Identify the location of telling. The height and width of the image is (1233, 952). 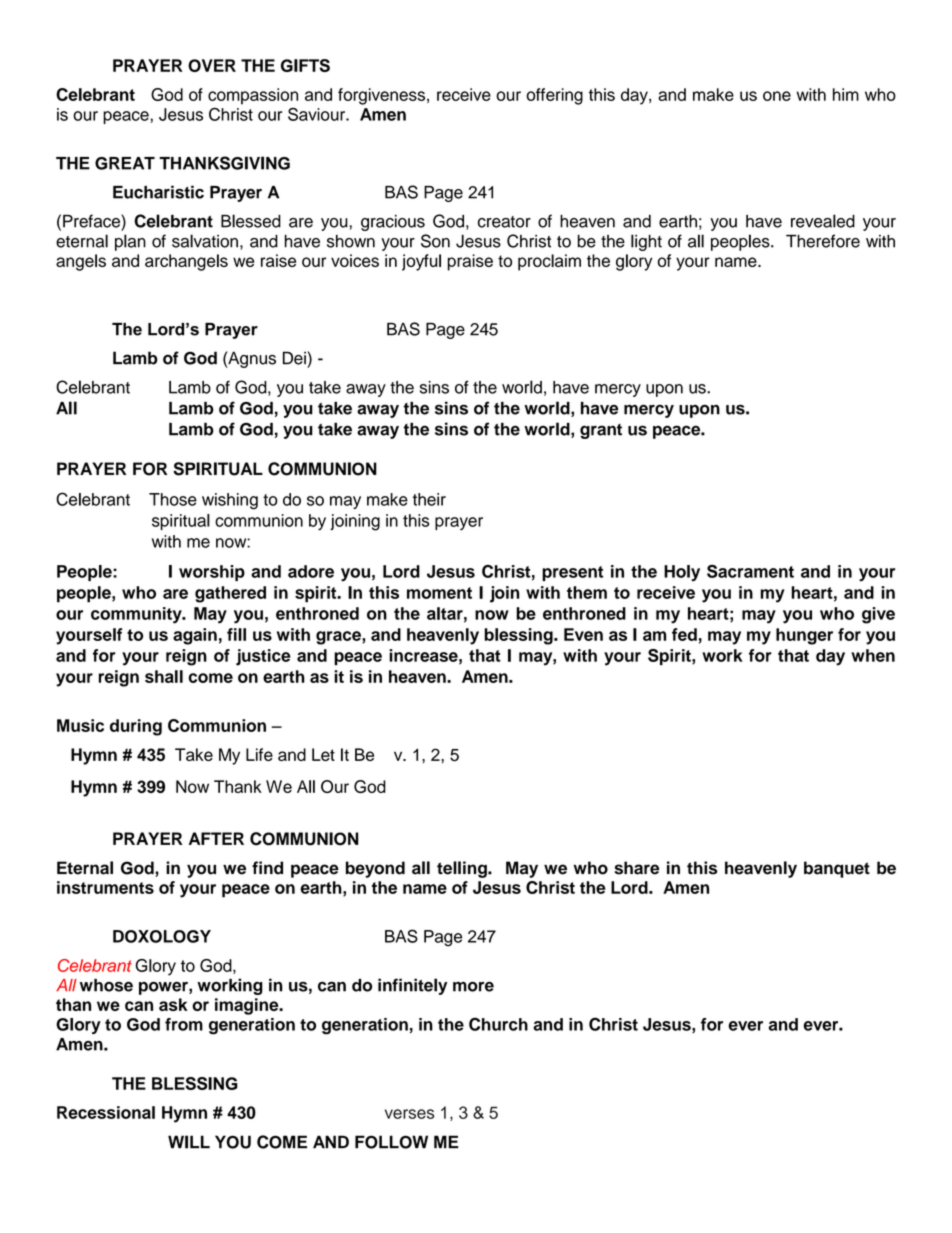
(463, 869).
